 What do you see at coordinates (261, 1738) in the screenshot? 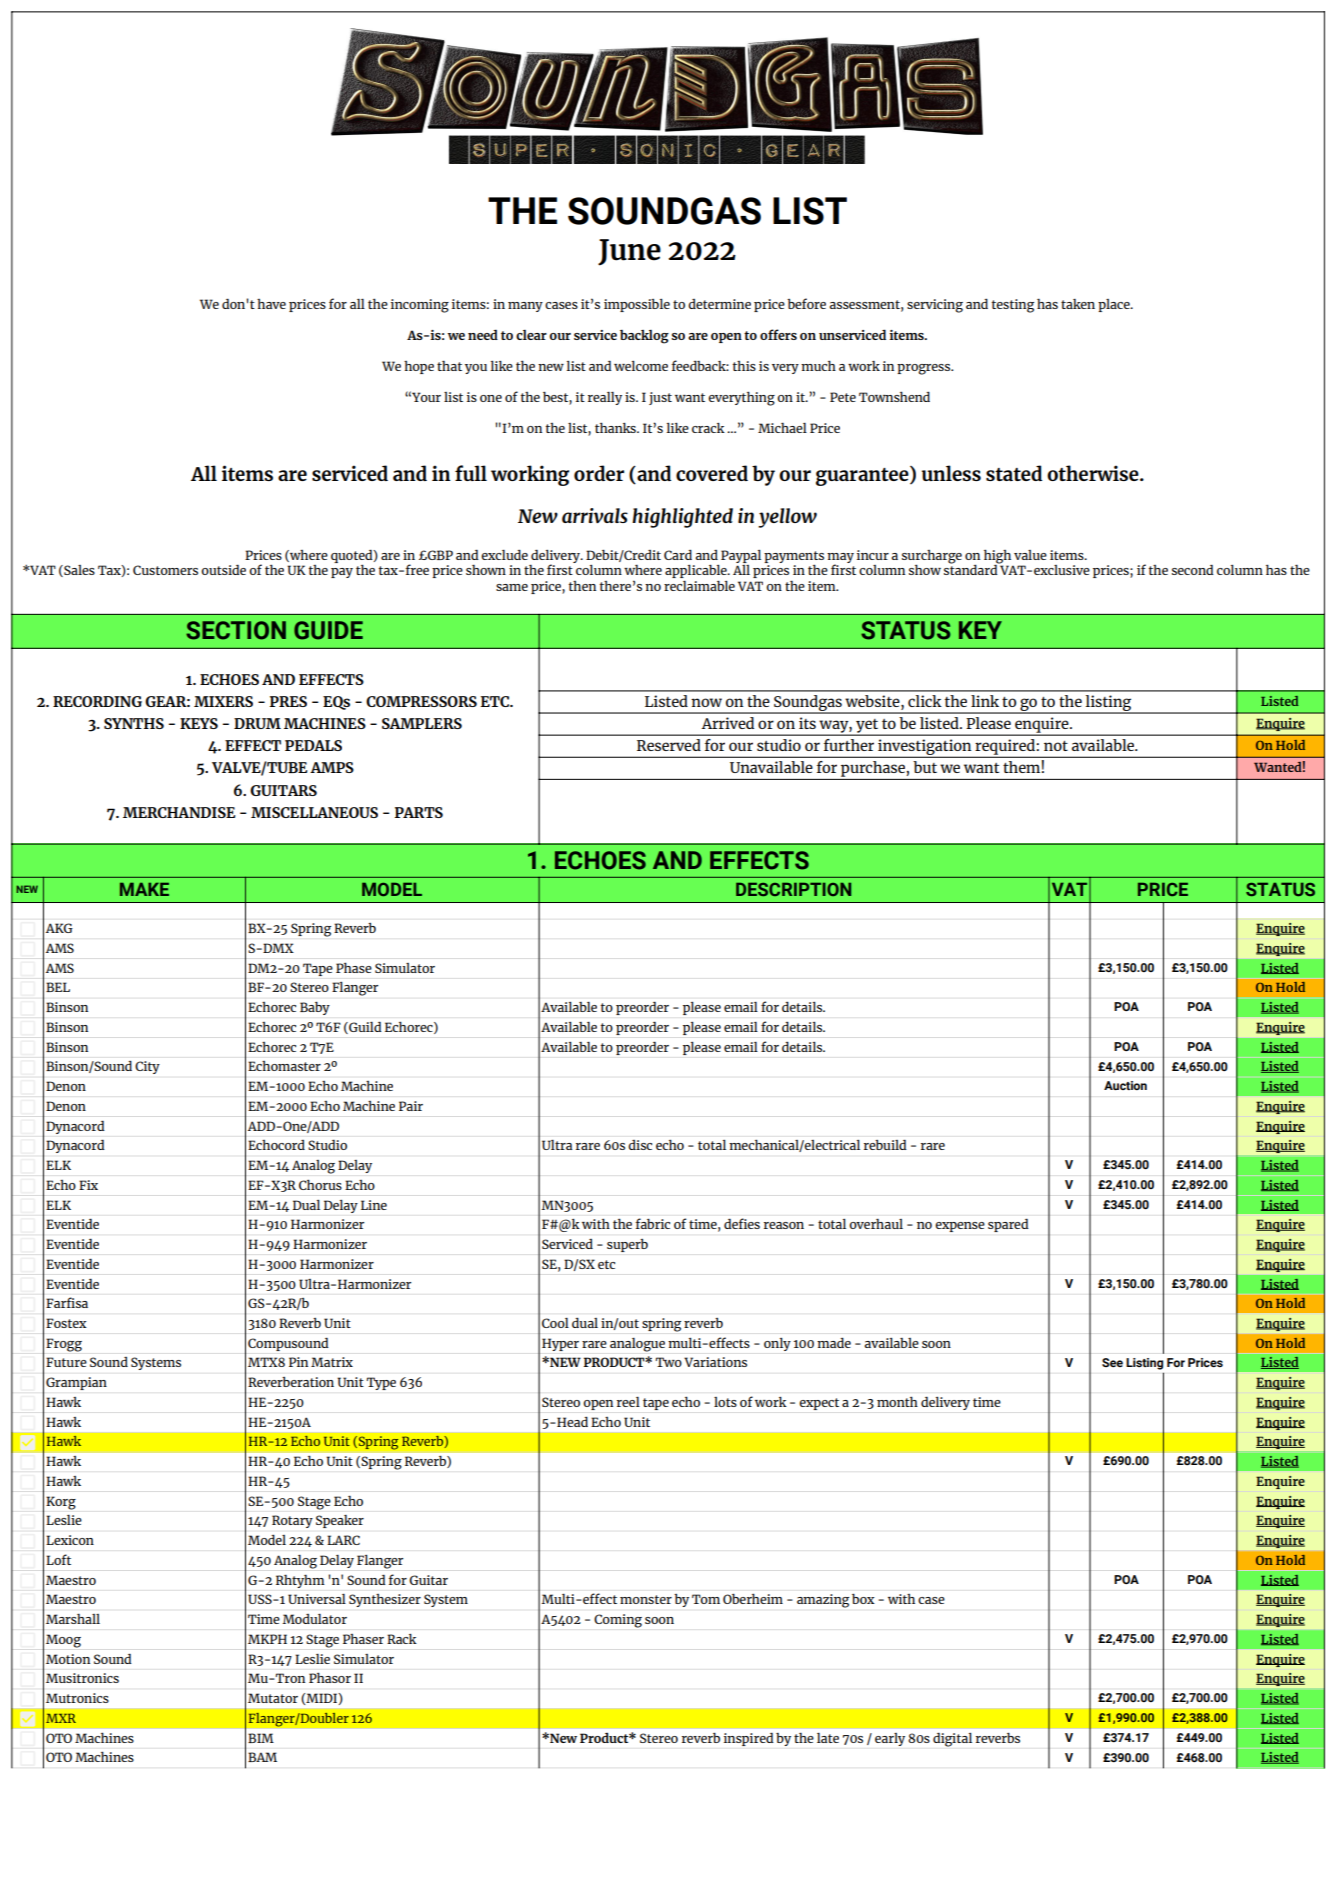
I see `BIM` at bounding box center [261, 1738].
